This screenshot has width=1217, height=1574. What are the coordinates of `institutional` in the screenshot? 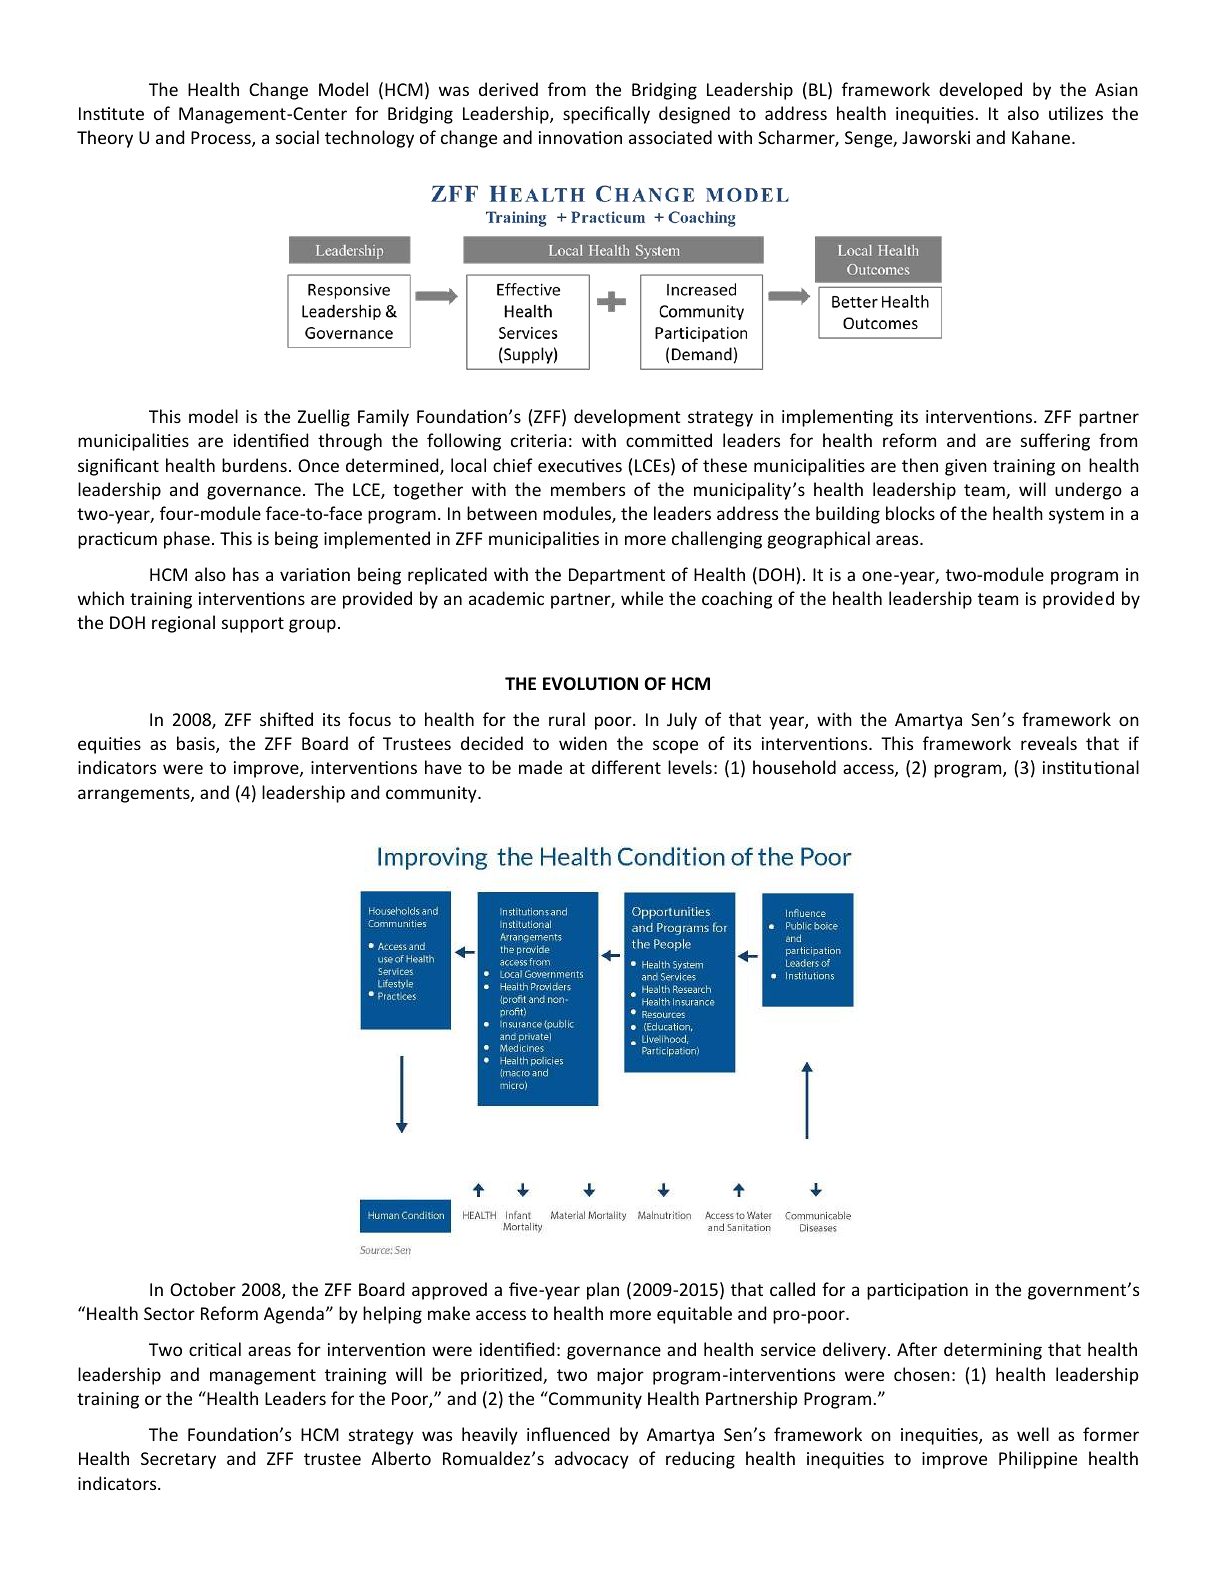 It's located at (1091, 767).
